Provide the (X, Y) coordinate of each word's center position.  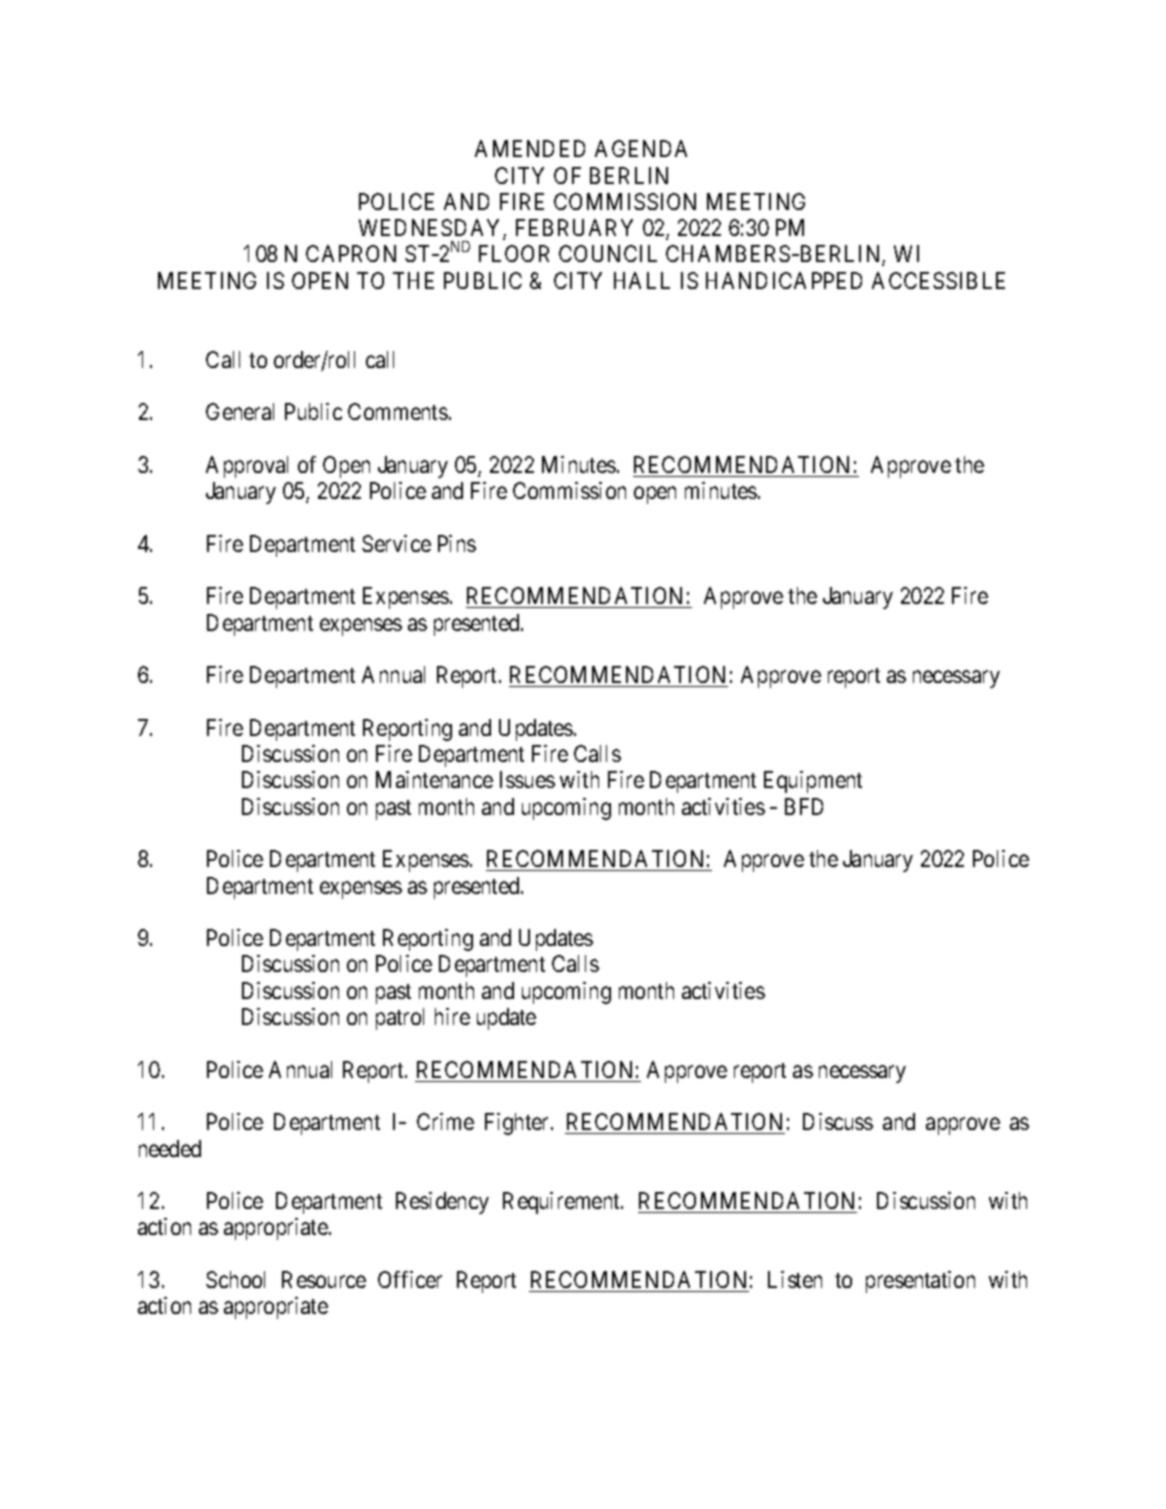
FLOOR (514, 253)
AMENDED (530, 148)
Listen (795, 1279)
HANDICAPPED (784, 280)
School (235, 1279)
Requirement (562, 1203)
